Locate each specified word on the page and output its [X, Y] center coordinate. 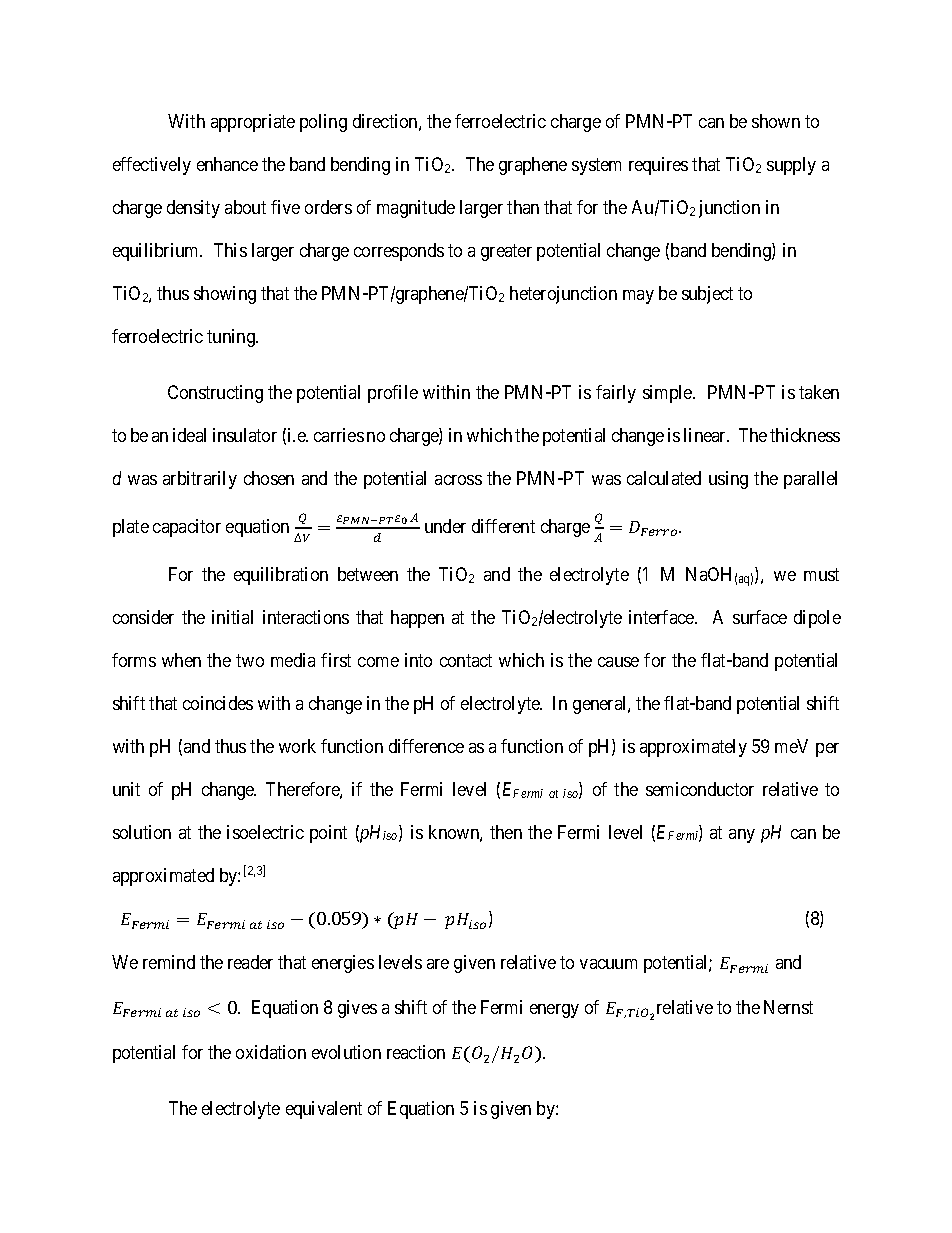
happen [417, 619]
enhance [227, 164]
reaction [416, 1052]
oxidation [271, 1052]
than [523, 207]
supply [791, 166]
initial [232, 617]
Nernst [788, 1007]
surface [760, 617]
